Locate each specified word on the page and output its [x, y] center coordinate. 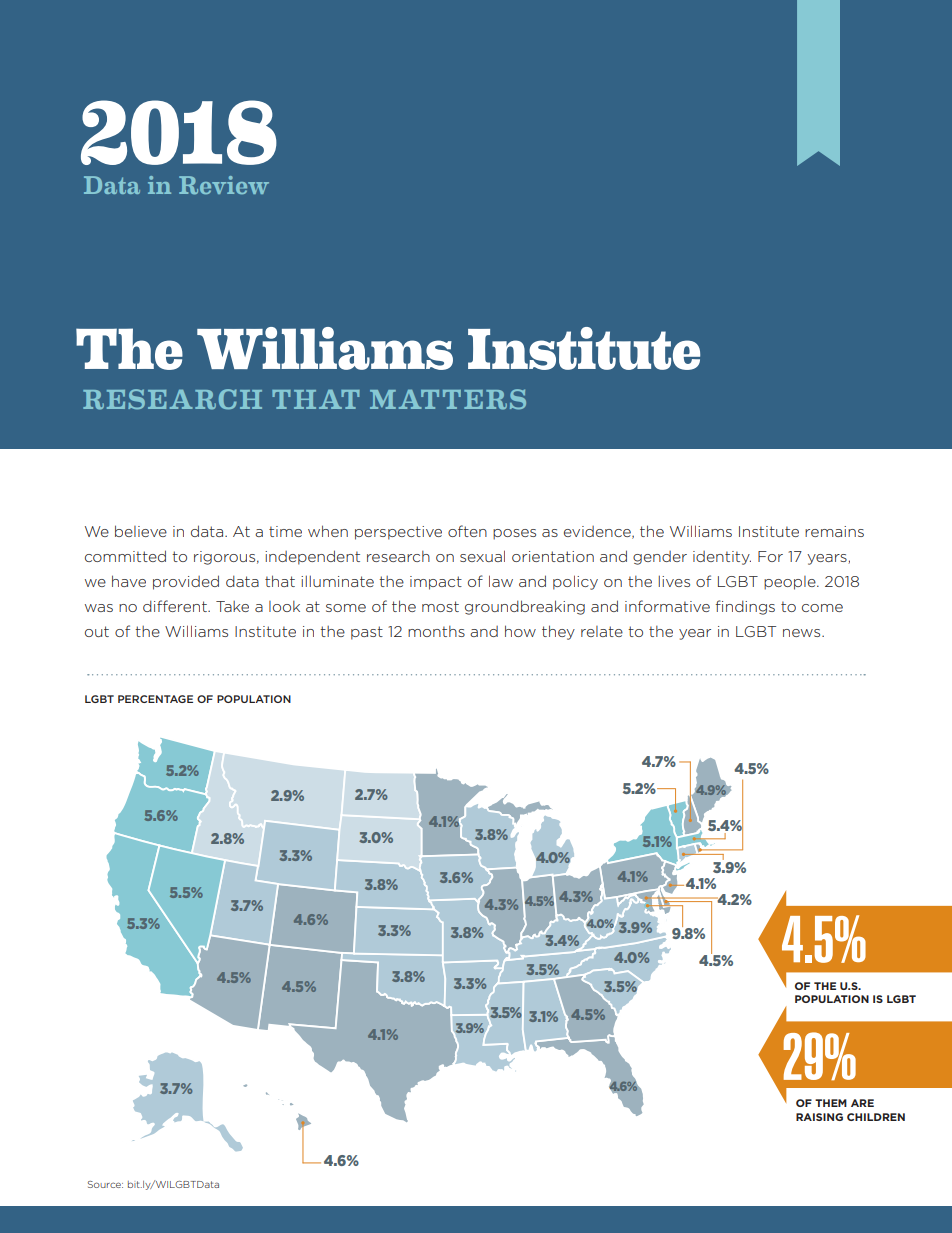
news [803, 633]
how [520, 631]
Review [224, 185]
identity [722, 558]
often [467, 531]
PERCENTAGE [155, 699]
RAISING [819, 1117]
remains [834, 531]
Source [105, 1184]
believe [141, 531]
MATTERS [448, 399]
